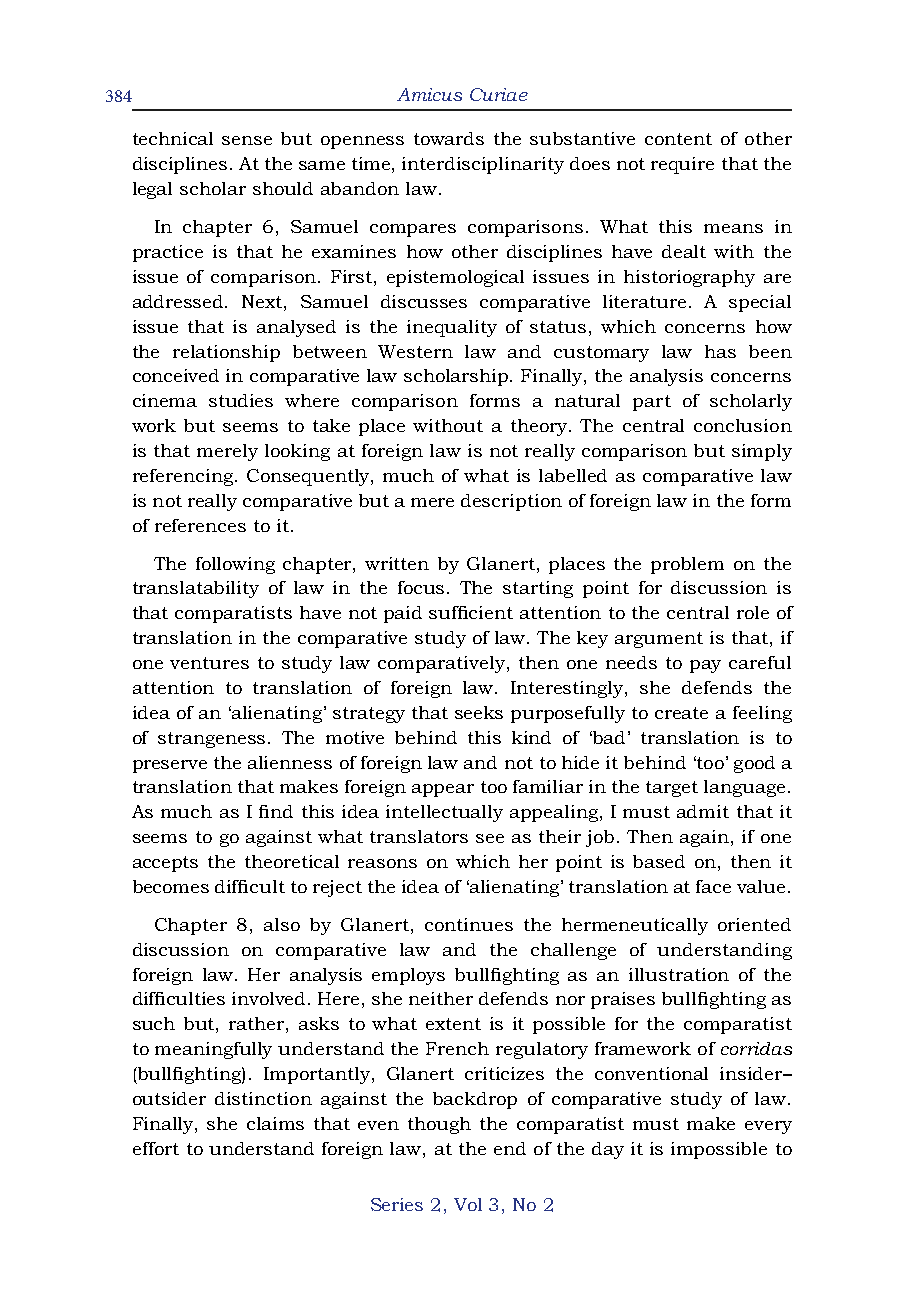  I want to click on sense, so click(247, 140).
